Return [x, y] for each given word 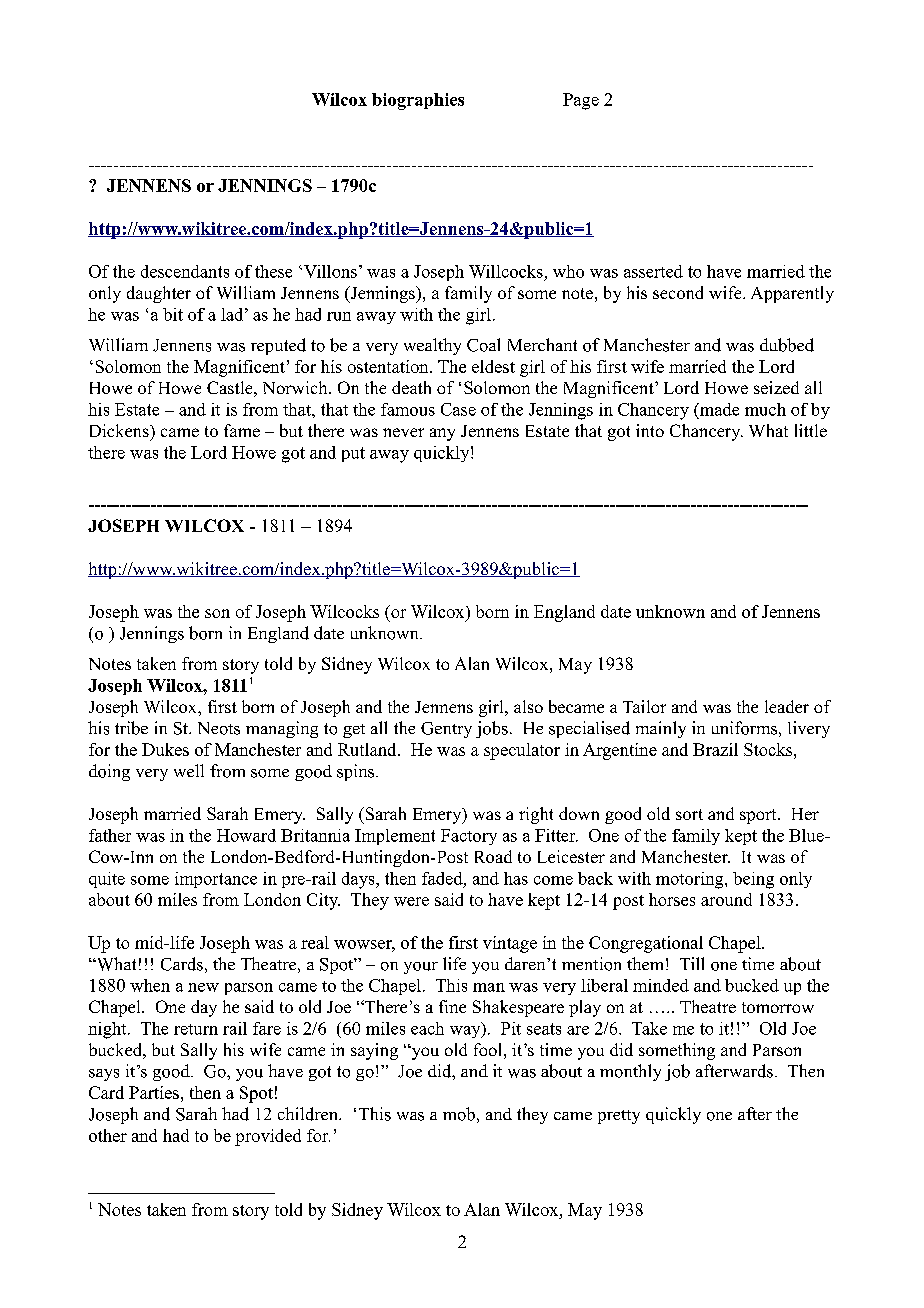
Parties [154, 1092]
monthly [630, 1072]
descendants [185, 271]
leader [787, 706]
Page [581, 101]
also [528, 706]
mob [459, 1114]
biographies [418, 101]
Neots [219, 728]
